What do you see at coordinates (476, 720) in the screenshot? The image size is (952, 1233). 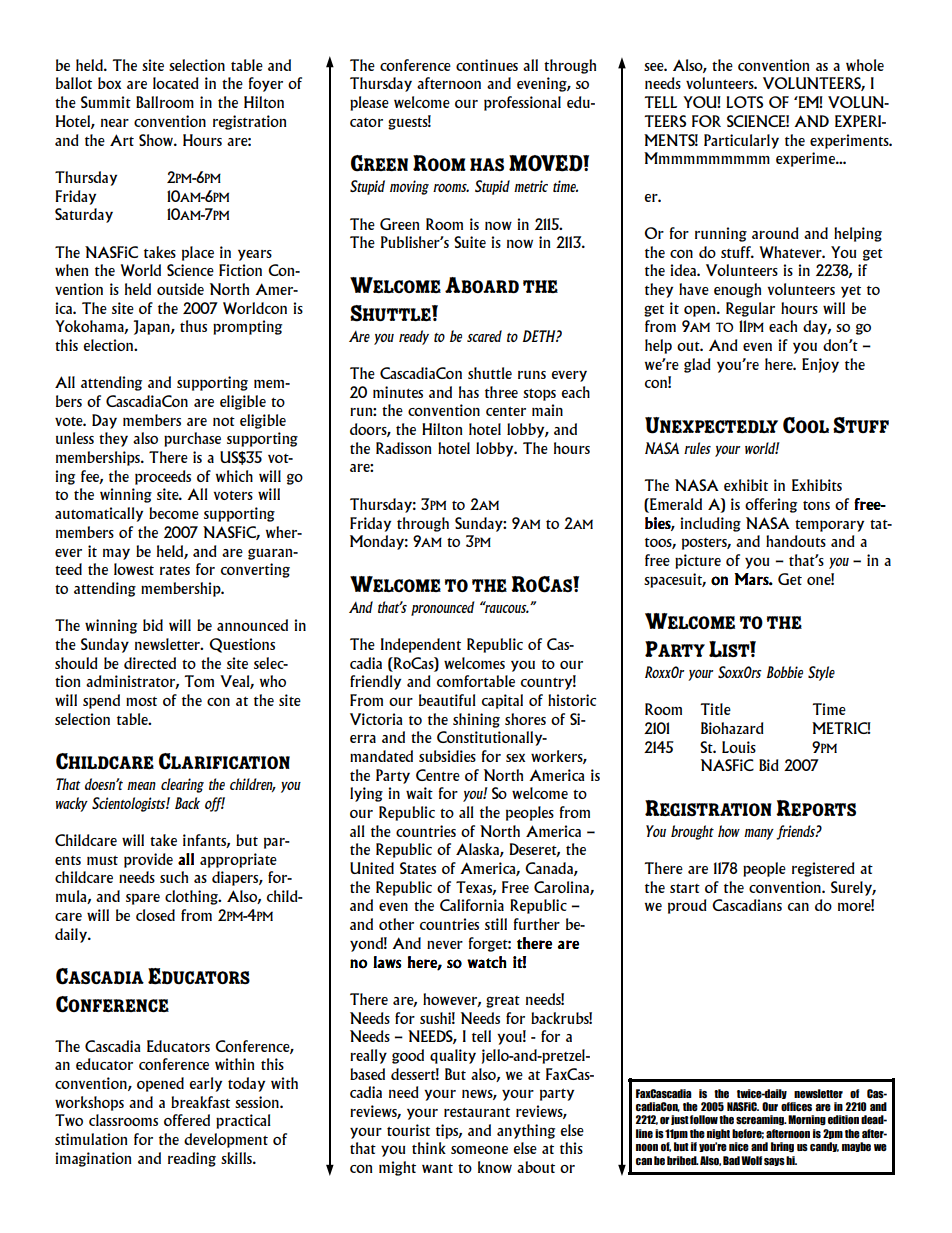 I see `shining` at bounding box center [476, 720].
